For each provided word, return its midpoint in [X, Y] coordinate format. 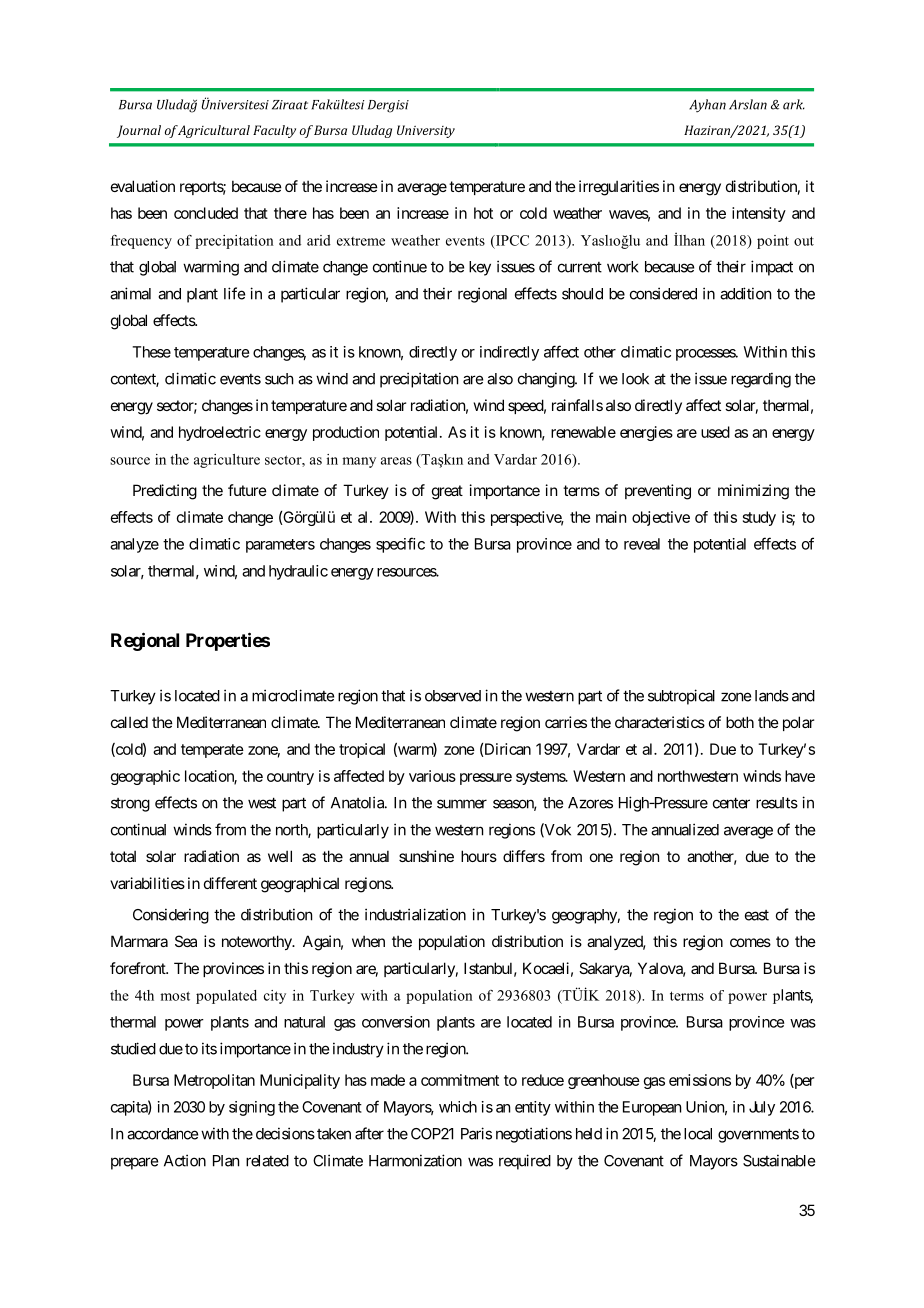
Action [185, 1160]
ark [794, 104]
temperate [212, 751]
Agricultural [213, 131]
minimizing [753, 492]
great [447, 492]
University [426, 131]
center [731, 803]
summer [462, 804]
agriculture [227, 461]
